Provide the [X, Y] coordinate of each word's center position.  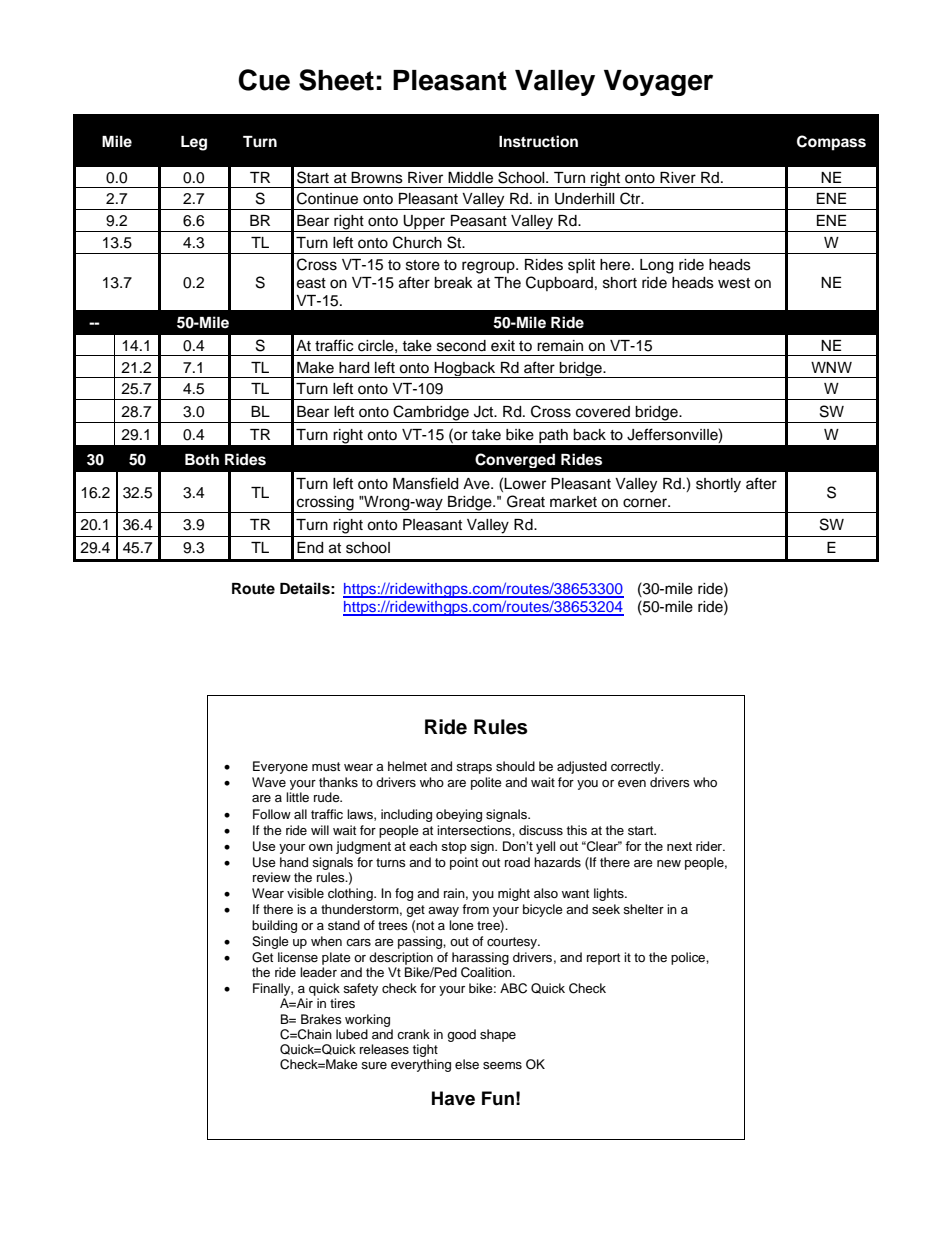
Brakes [321, 1019]
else [467, 1064]
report [603, 959]
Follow [272, 814]
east [311, 283]
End [310, 548]
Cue [264, 80]
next [679, 846]
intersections [475, 830]
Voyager [658, 83]
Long [656, 266]
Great [526, 501]
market [573, 502]
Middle [470, 178]
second [461, 346]
